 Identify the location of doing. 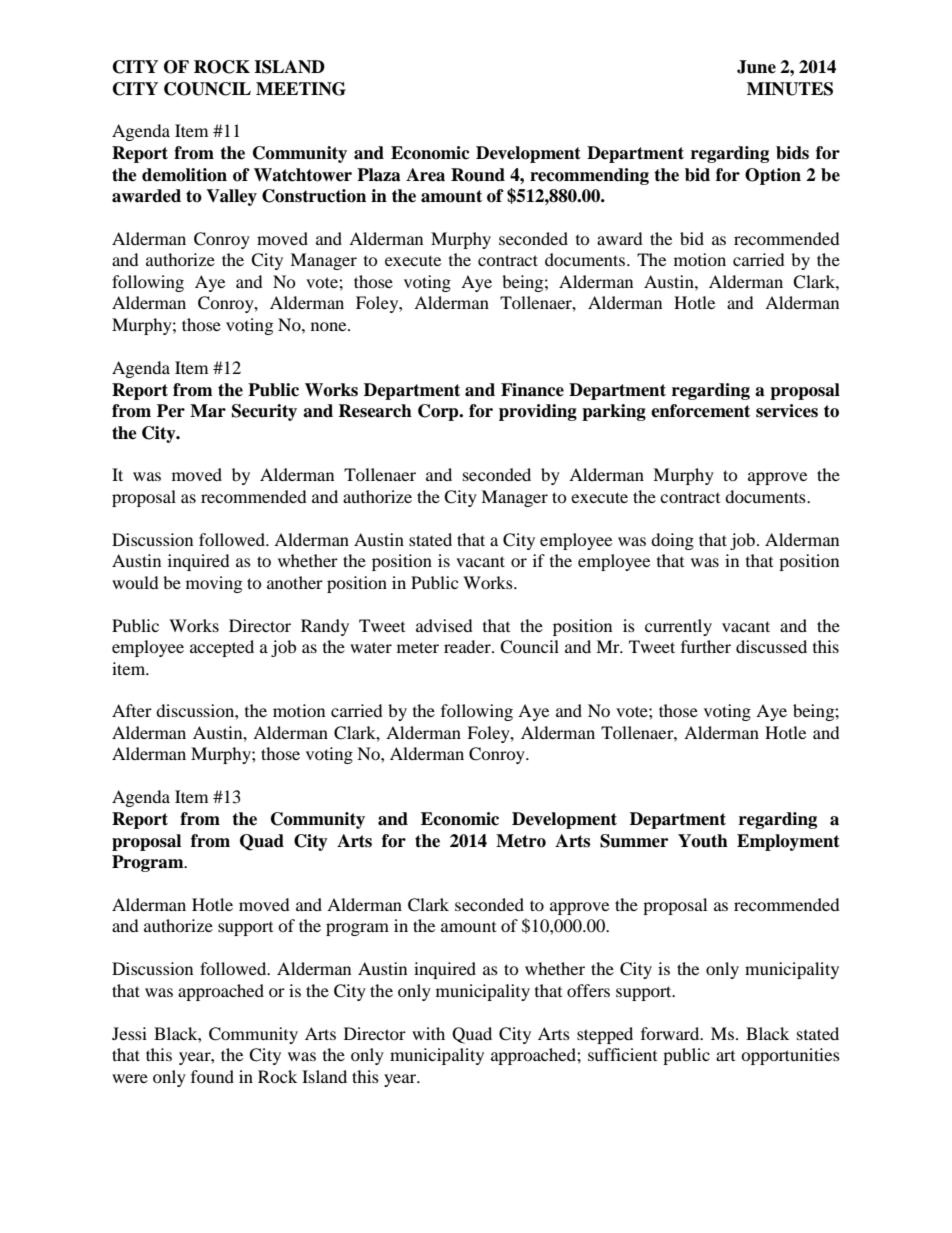
(672, 541).
